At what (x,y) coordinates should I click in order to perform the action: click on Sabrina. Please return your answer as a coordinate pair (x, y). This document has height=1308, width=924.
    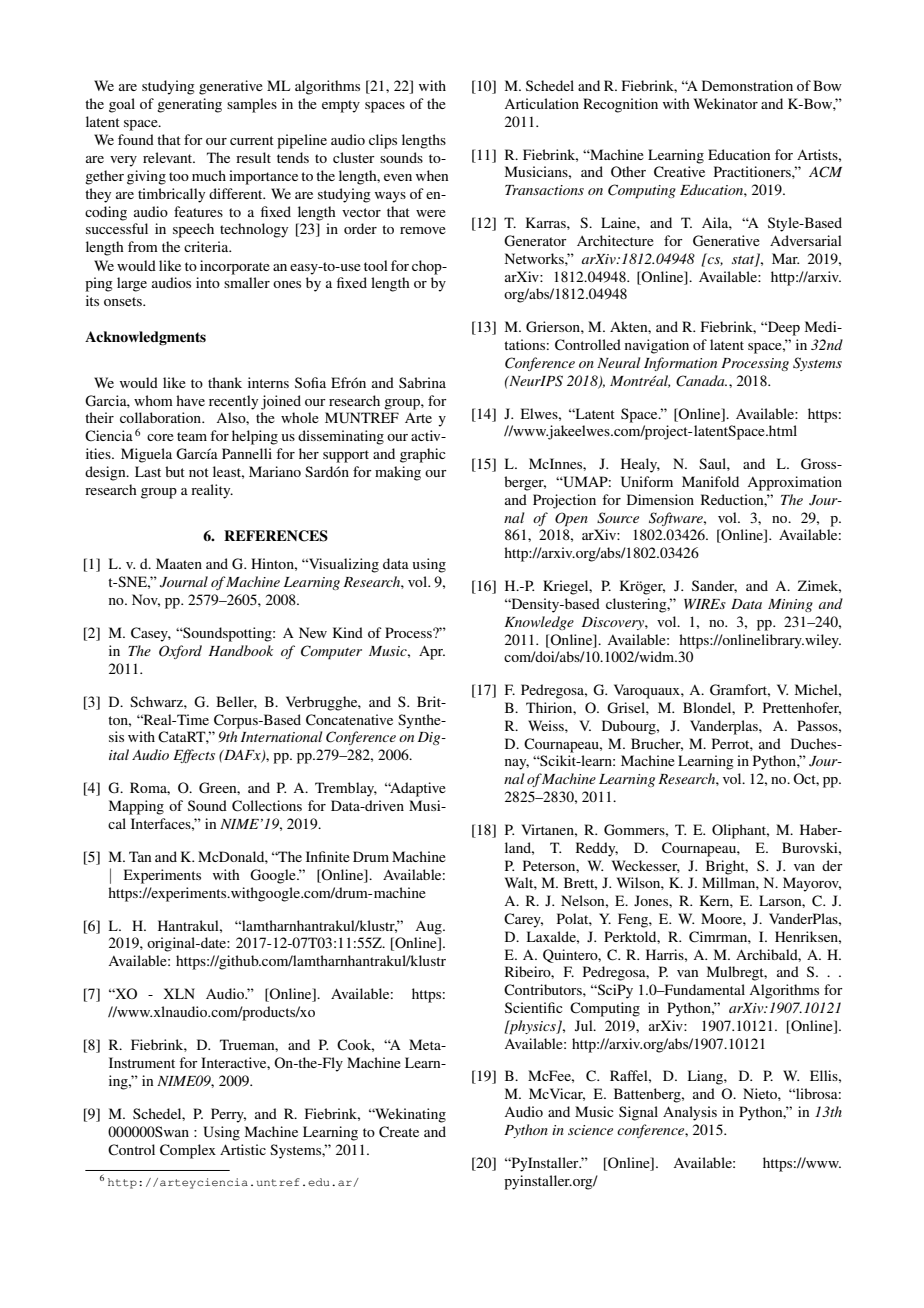
    Looking at the image, I should click on (422, 382).
